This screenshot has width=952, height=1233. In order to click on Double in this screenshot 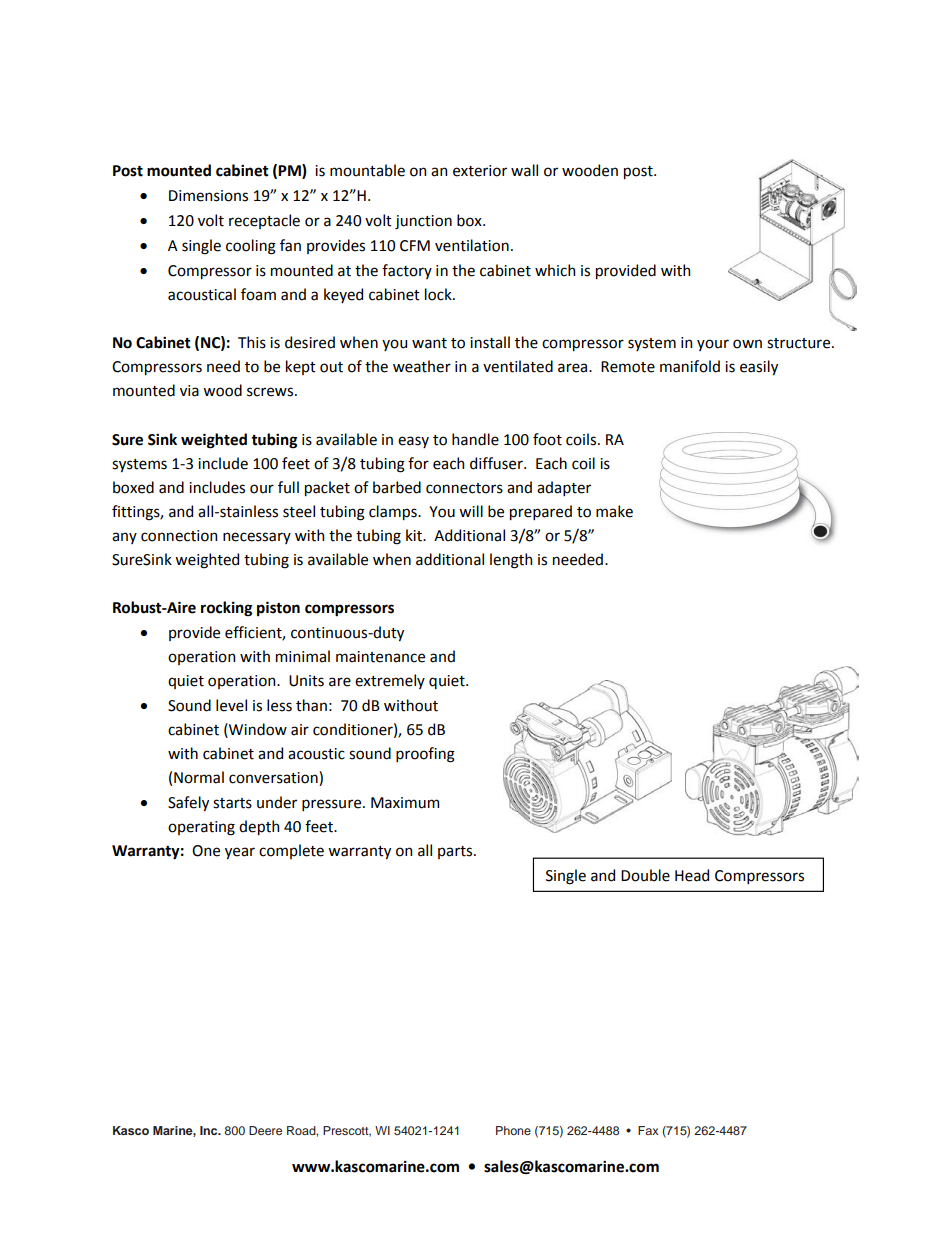, I will do `click(645, 875)`.
